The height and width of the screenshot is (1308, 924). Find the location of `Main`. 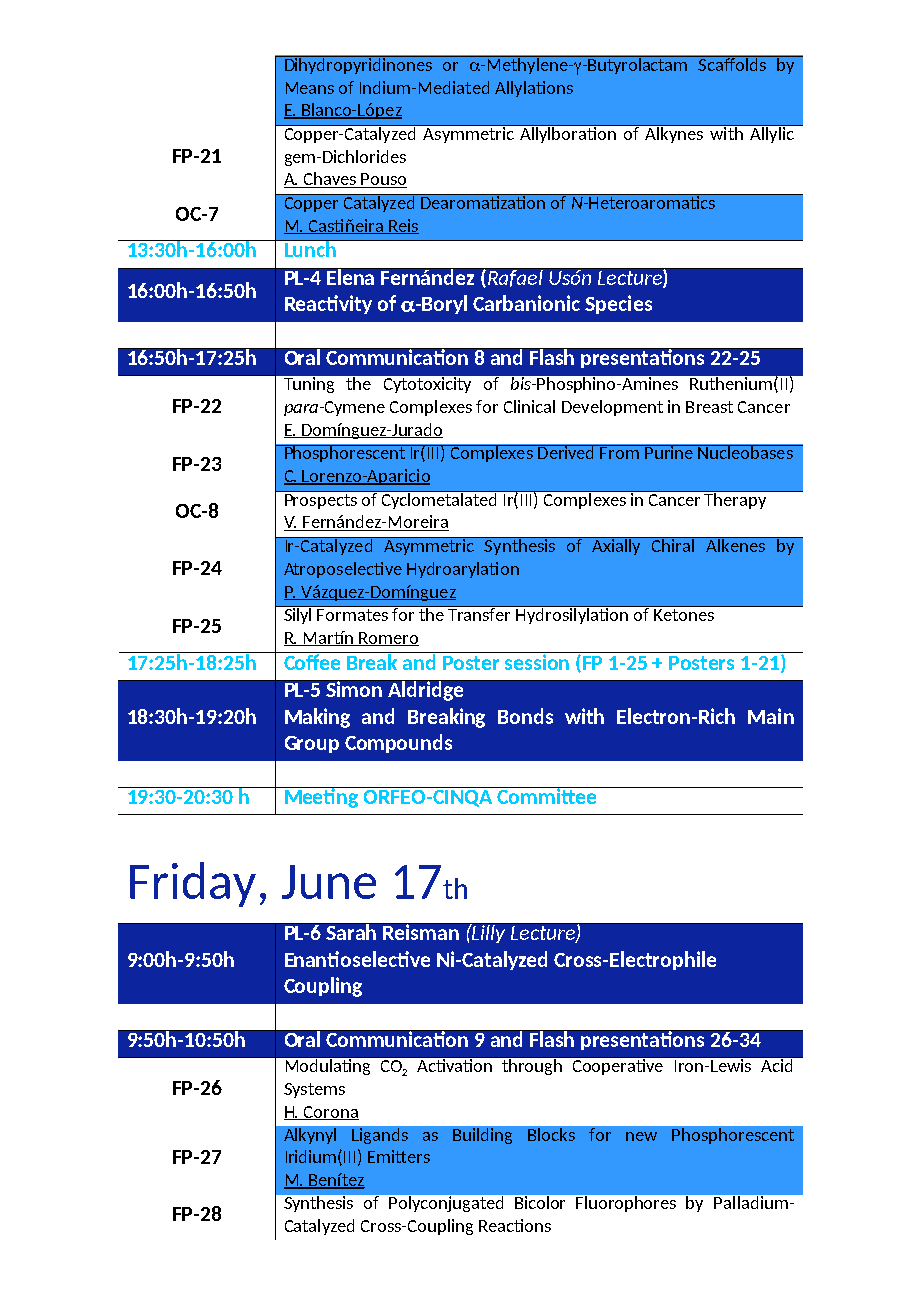

Main is located at coordinates (771, 716).
